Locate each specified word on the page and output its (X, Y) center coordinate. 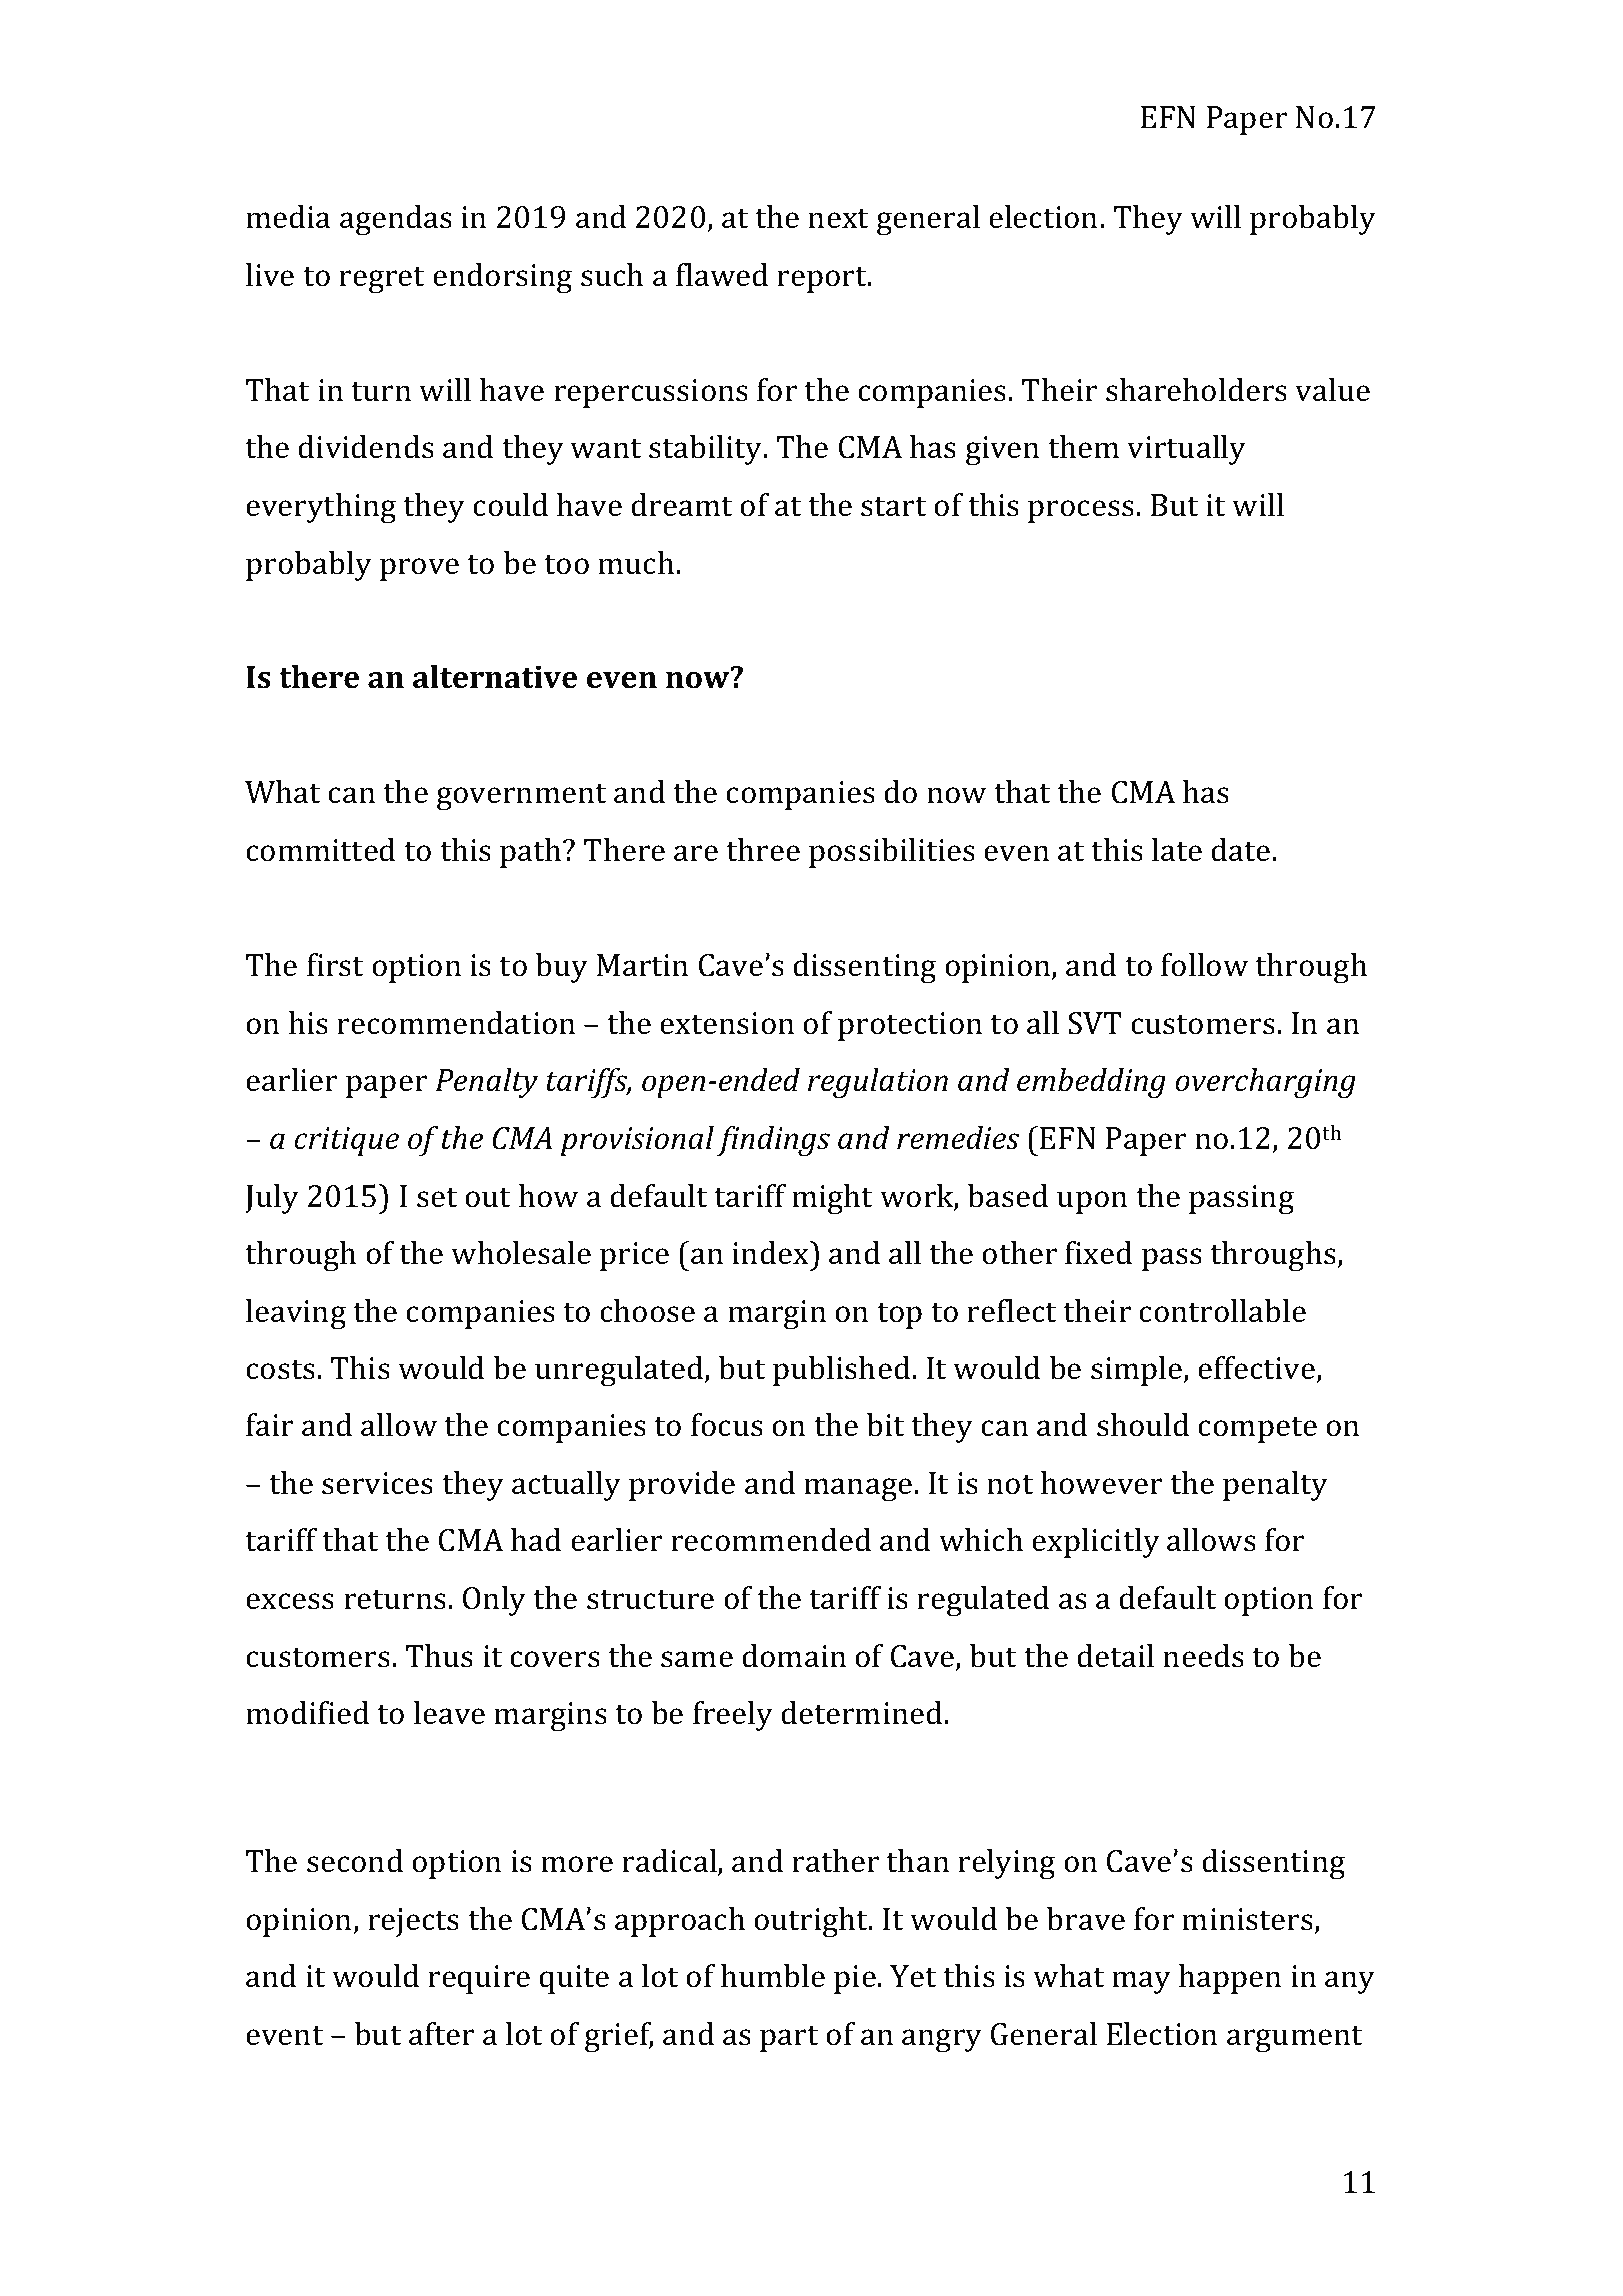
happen (1230, 1979)
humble (773, 1976)
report (823, 279)
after (441, 2034)
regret (381, 279)
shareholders (1196, 390)
